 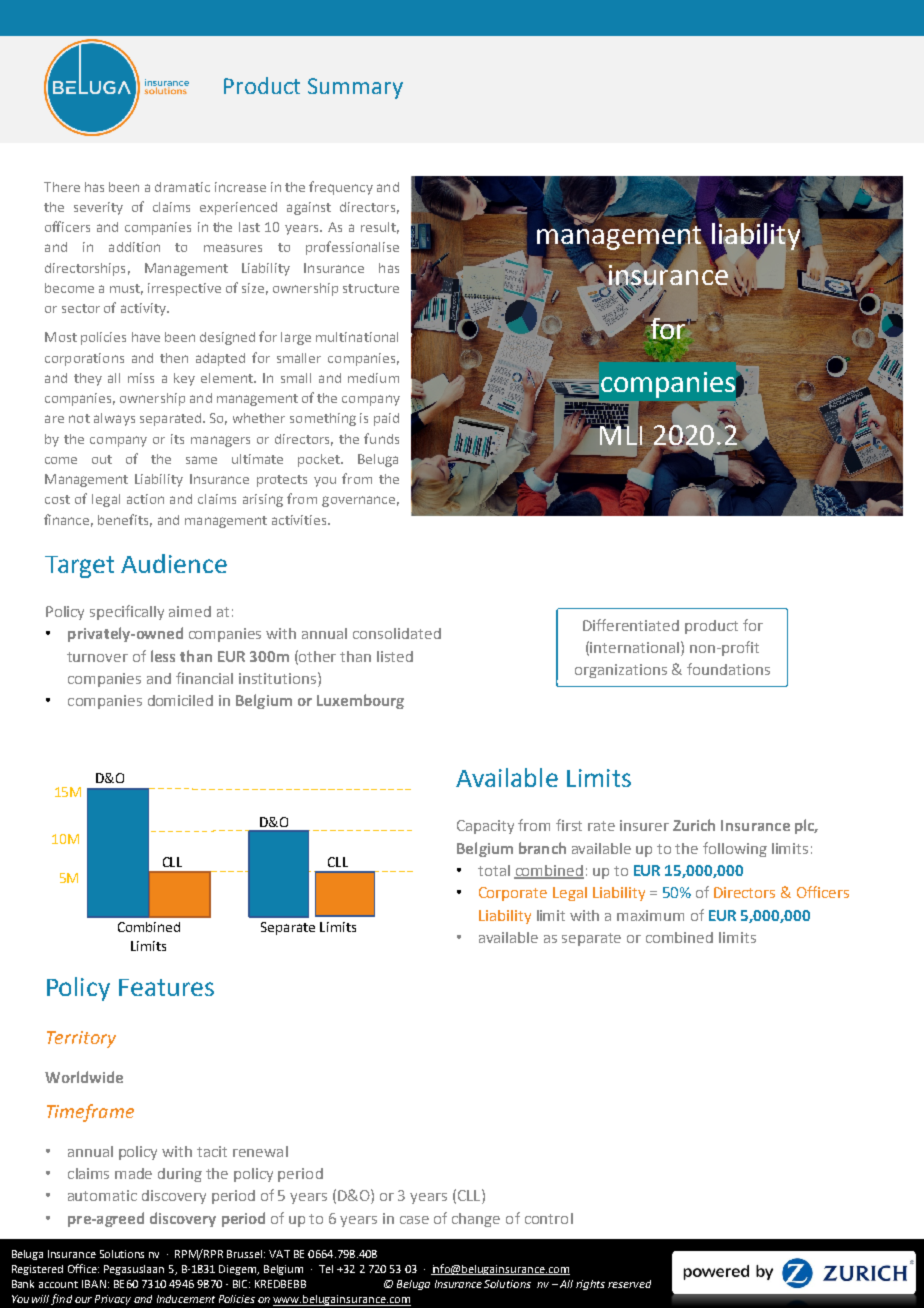 I want to click on maximum, so click(x=650, y=915).
